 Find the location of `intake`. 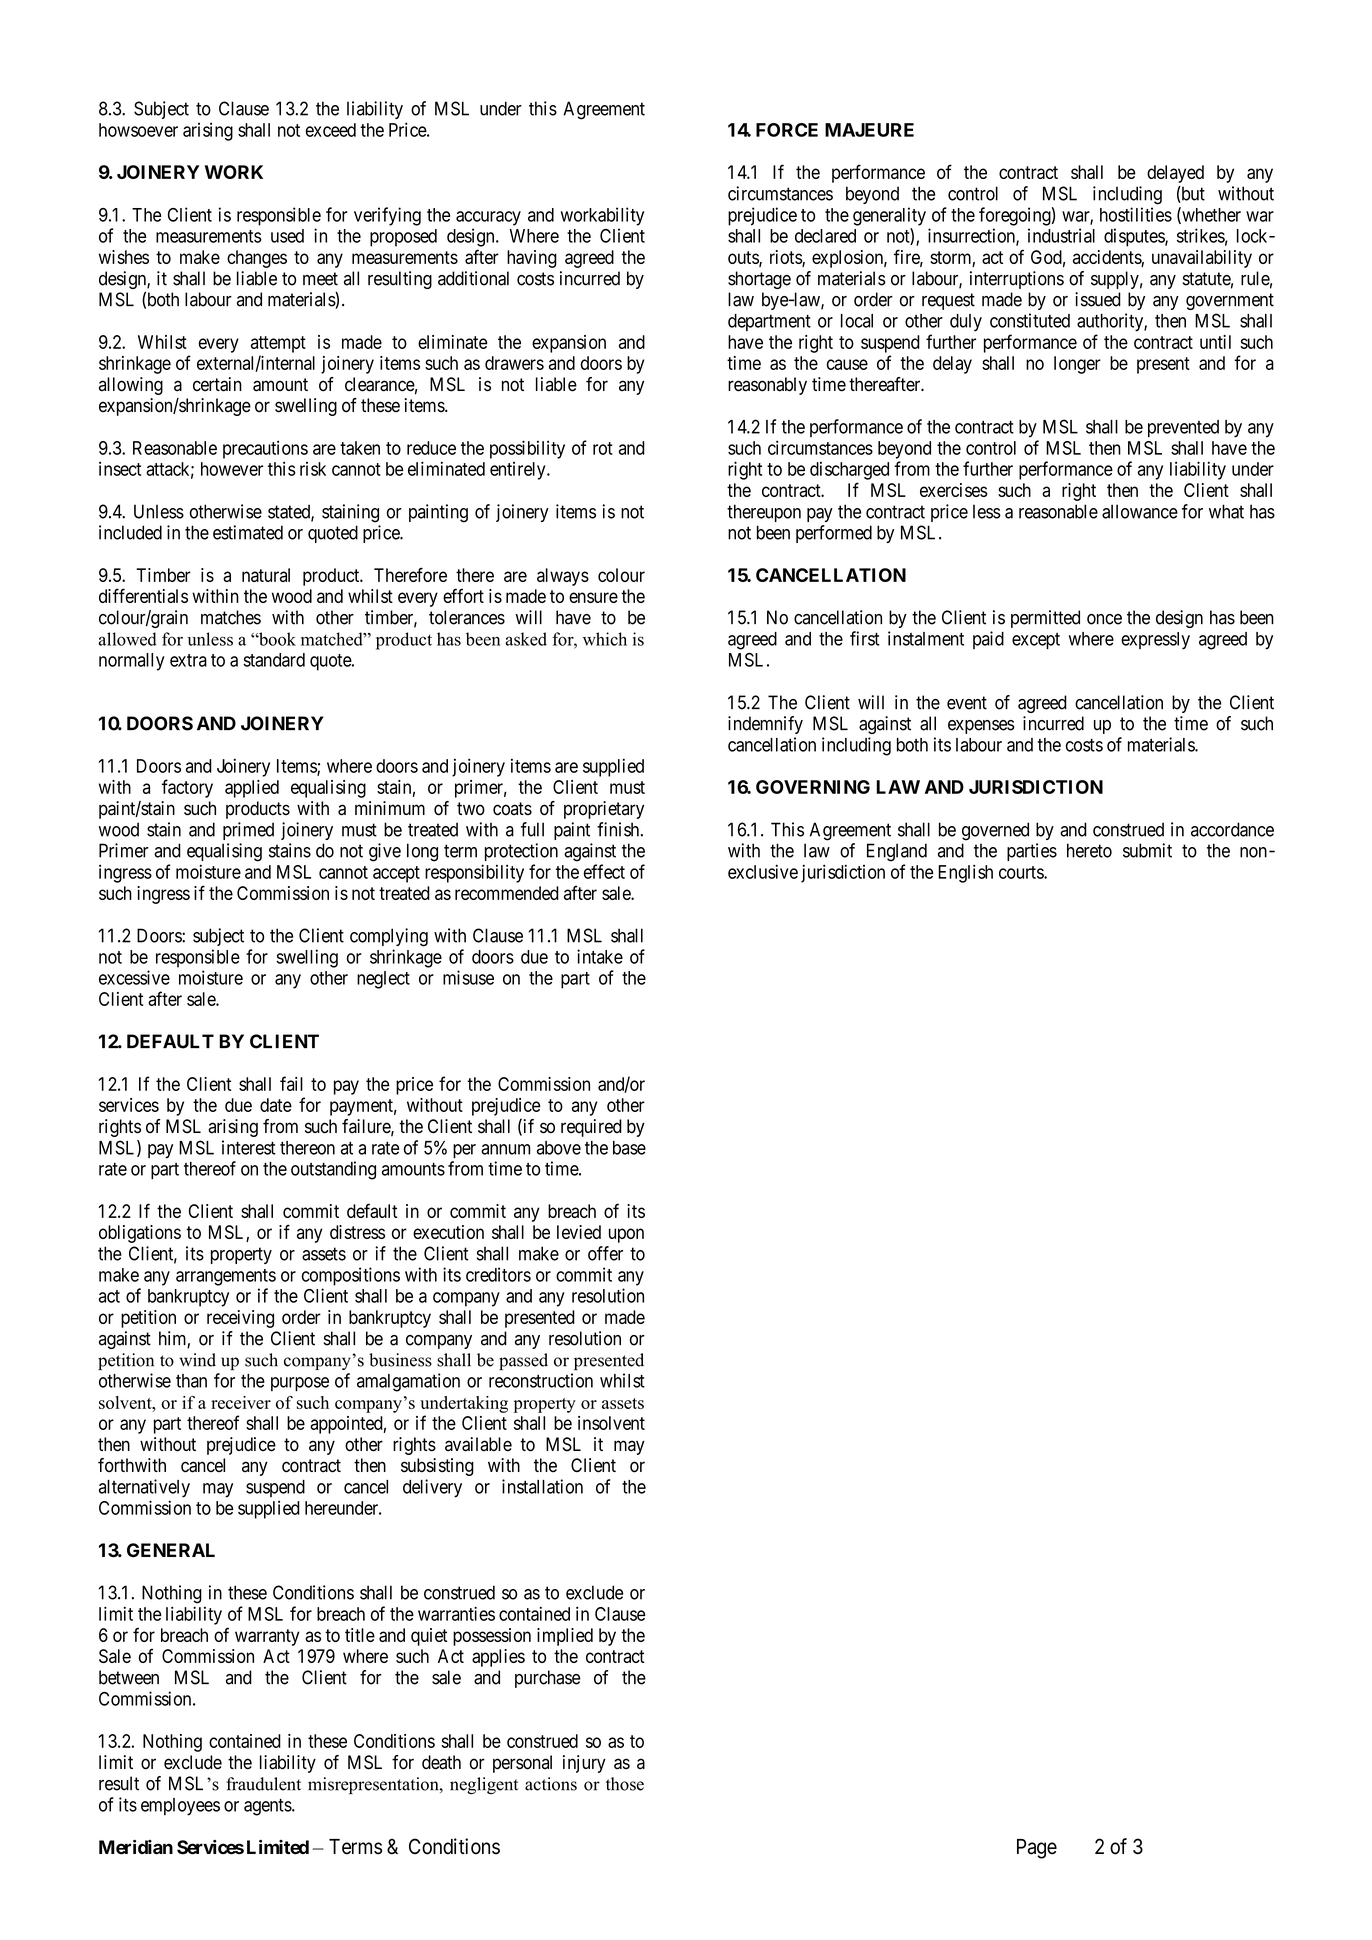

intake is located at coordinates (600, 956).
